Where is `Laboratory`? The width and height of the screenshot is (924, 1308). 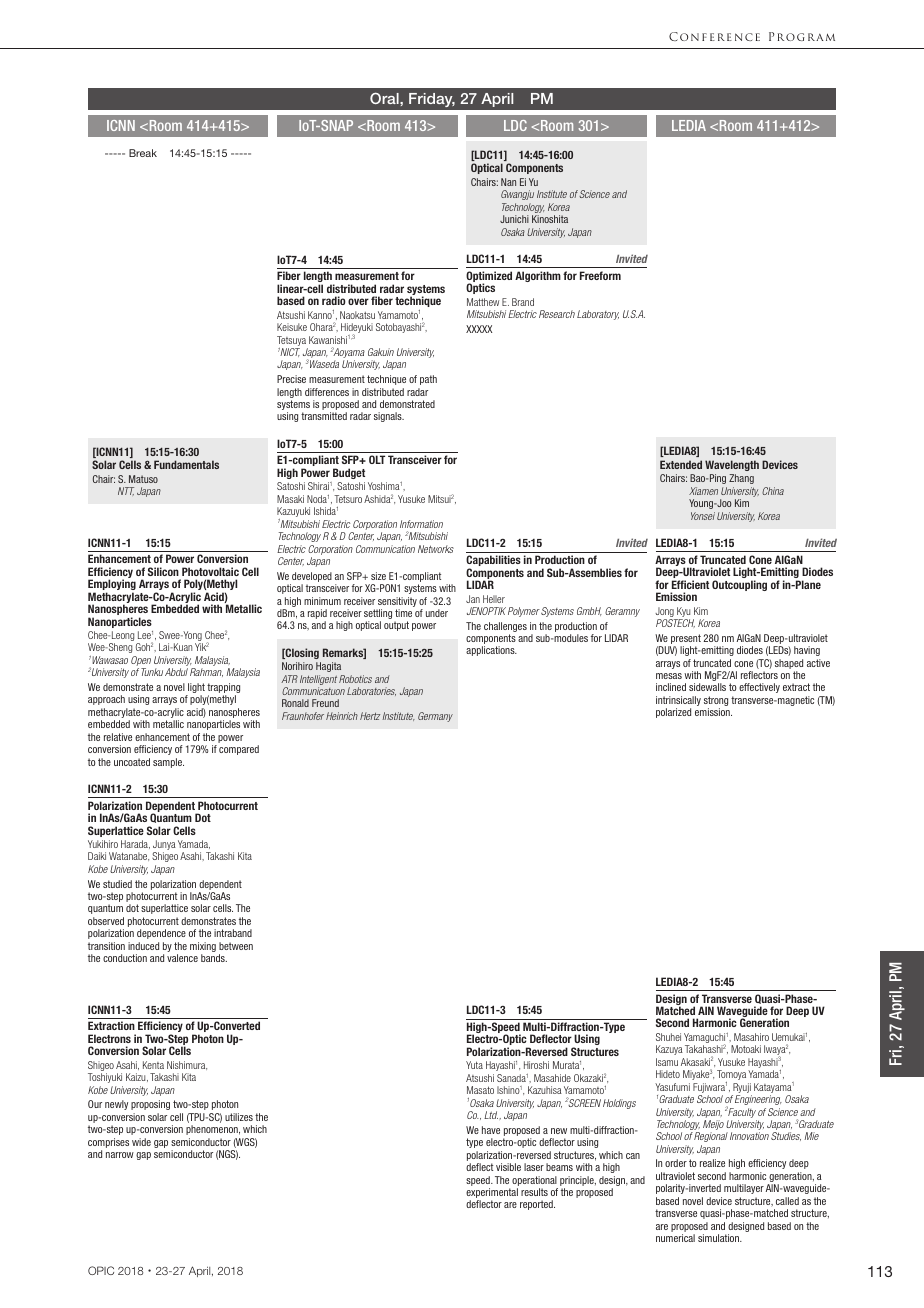 Laboratory is located at coordinates (598, 315).
